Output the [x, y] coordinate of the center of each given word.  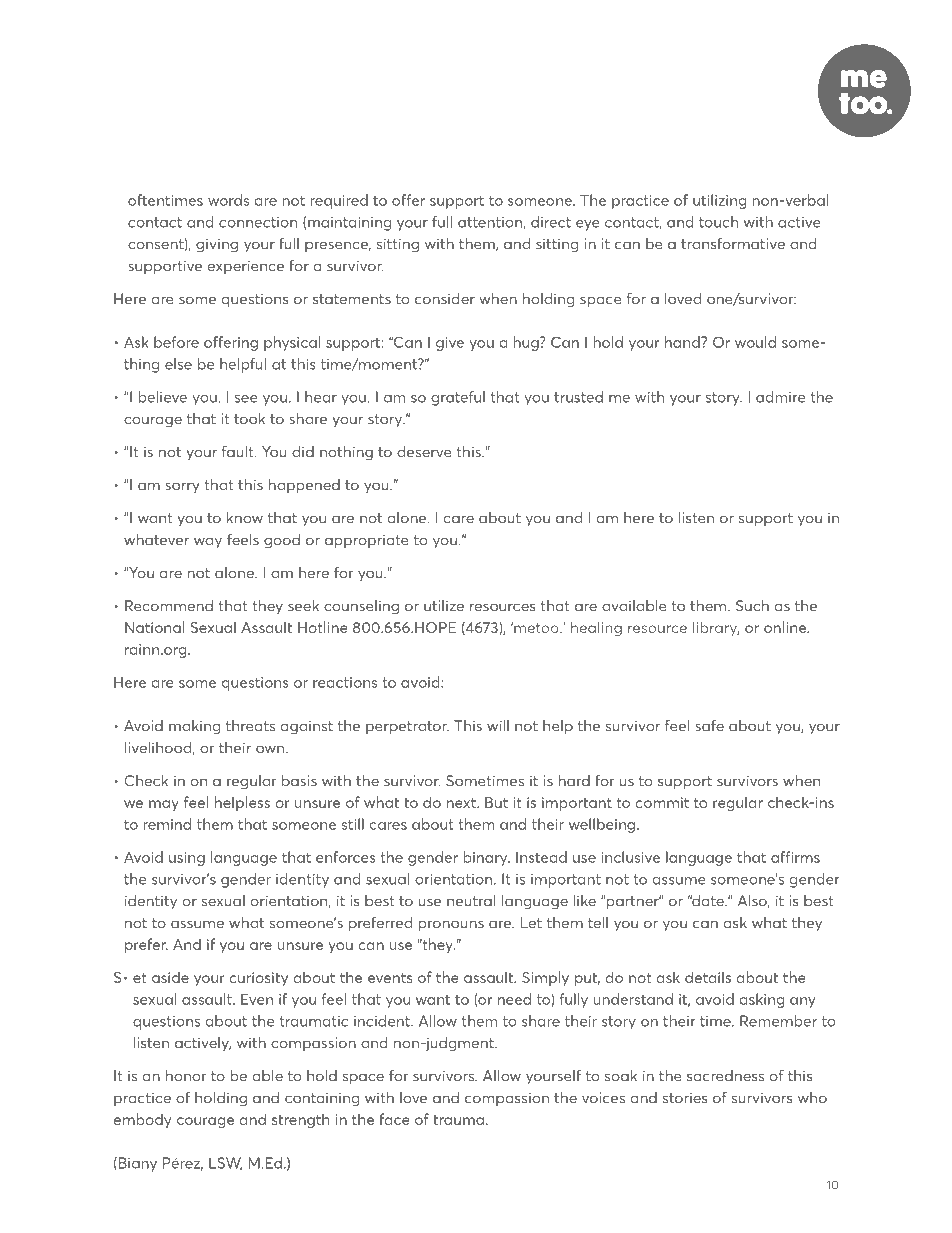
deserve [424, 452]
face [395, 1119]
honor [186, 1076]
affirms [795, 857]
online [786, 627]
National [155, 627]
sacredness [725, 1076]
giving [217, 245]
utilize [444, 606]
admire [780, 397]
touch [718, 222]
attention [491, 223]
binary [486, 858]
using [187, 859]
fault [239, 452]
